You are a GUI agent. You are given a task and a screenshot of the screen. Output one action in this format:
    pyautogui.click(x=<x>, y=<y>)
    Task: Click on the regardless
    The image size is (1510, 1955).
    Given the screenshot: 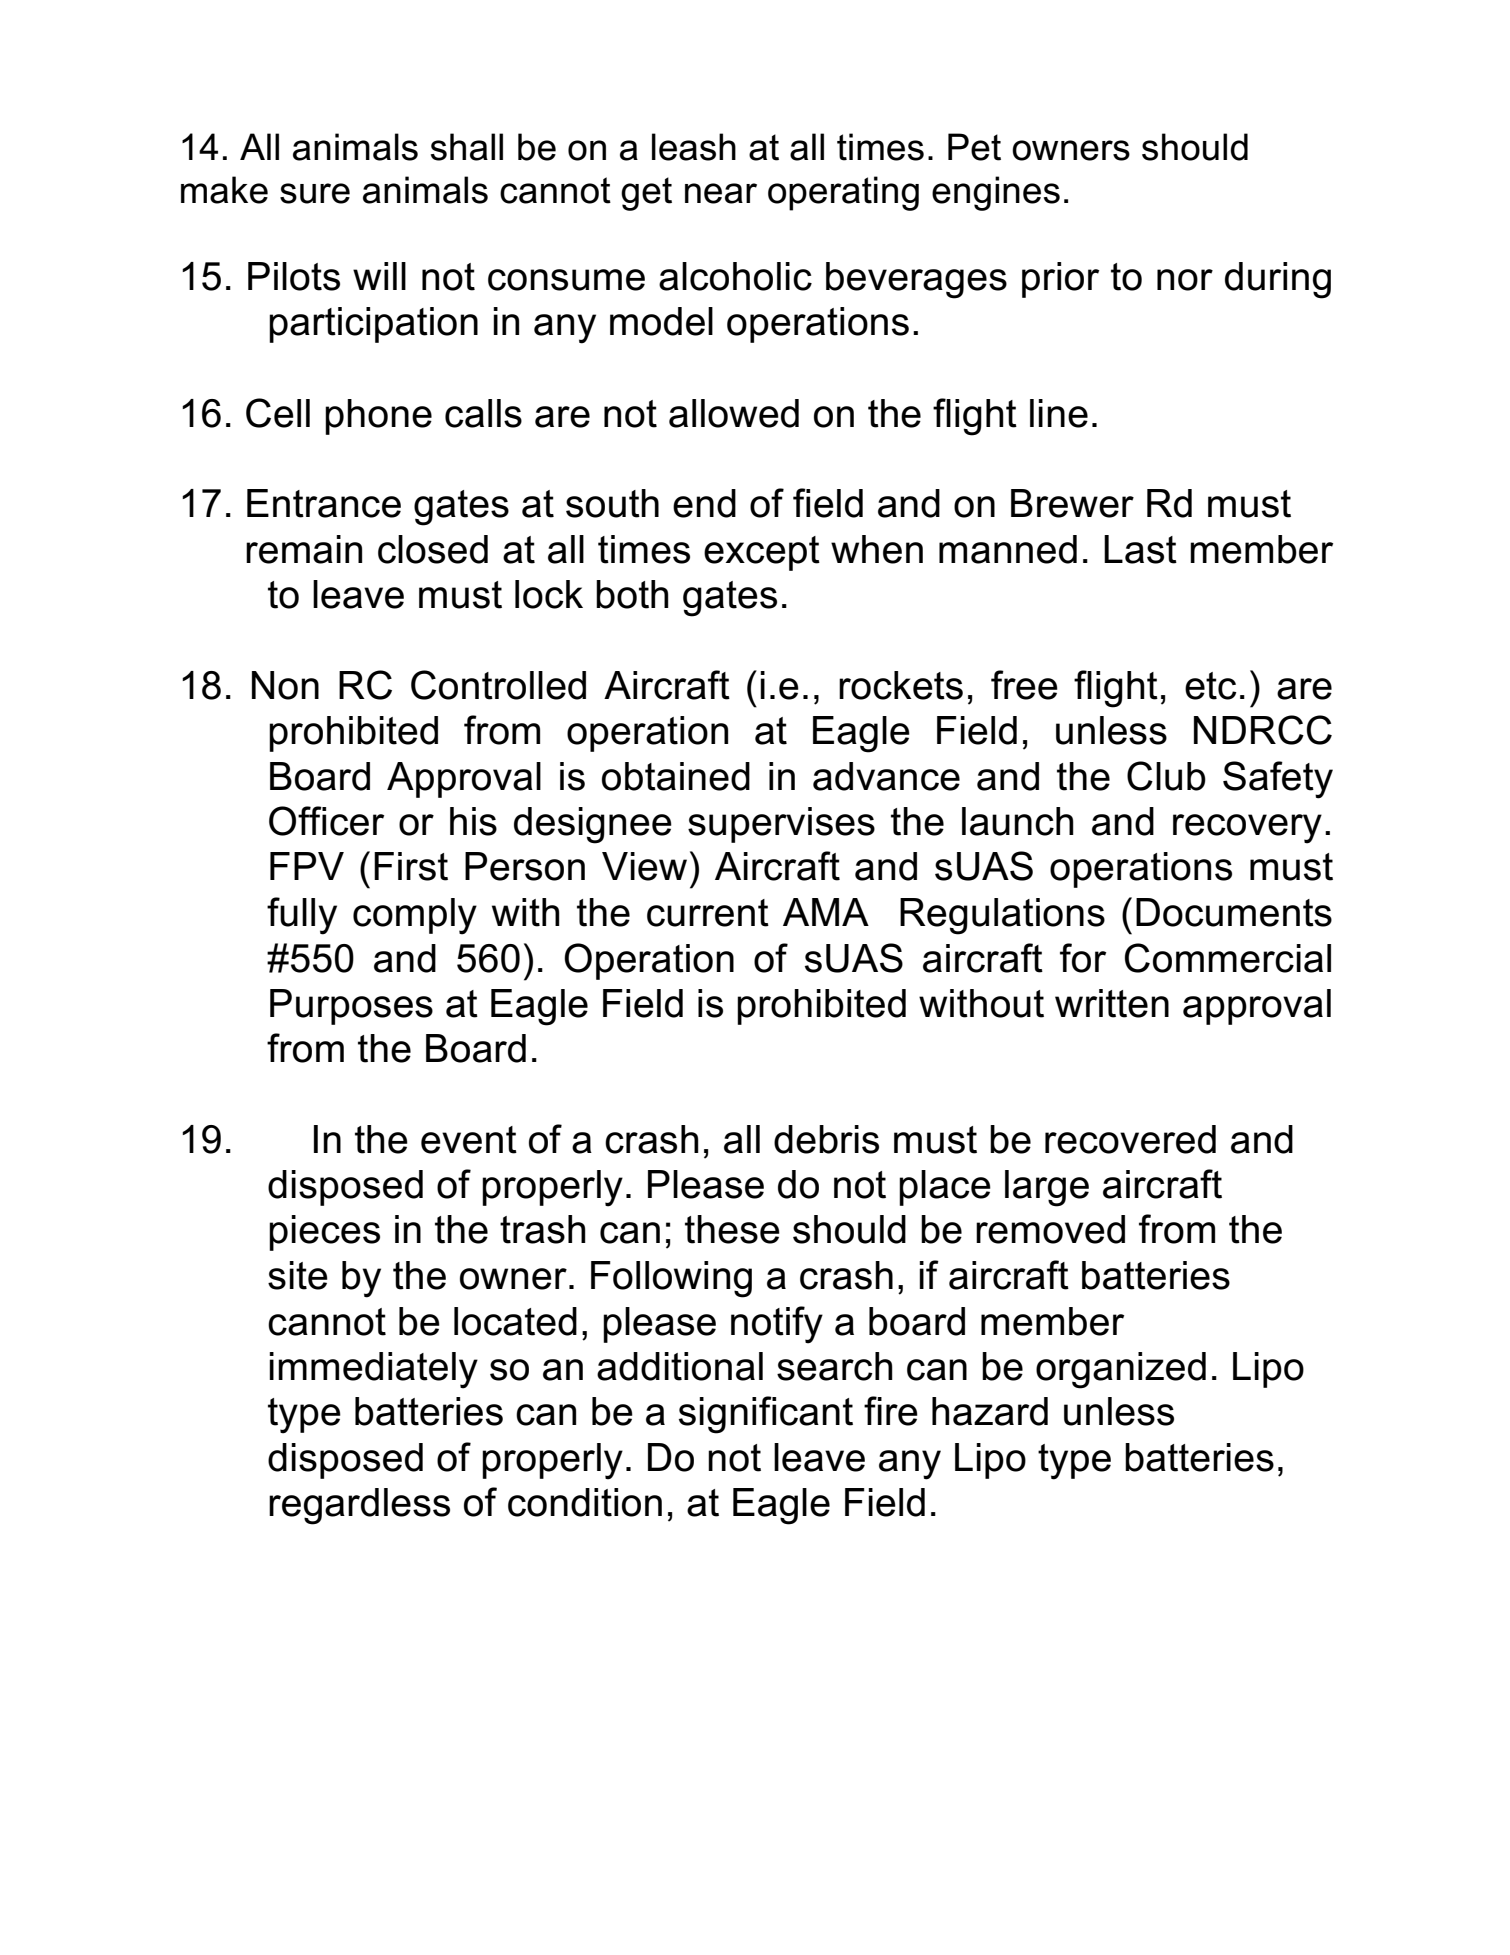 What is the action you would take?
    pyautogui.click(x=359, y=1506)
